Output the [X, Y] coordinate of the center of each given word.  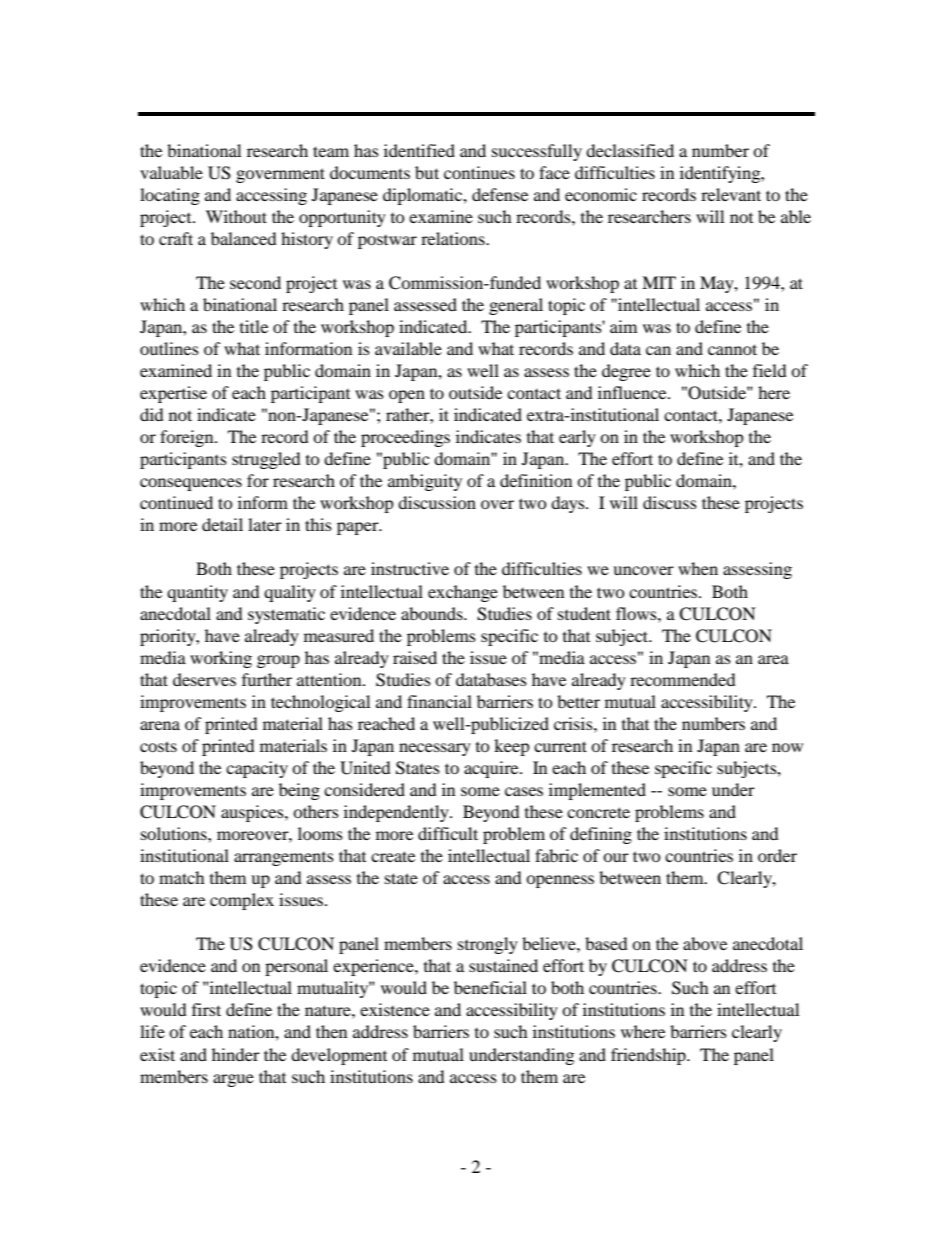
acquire [492, 769]
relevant [731, 194]
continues [479, 172]
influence [633, 392]
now [787, 747]
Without [236, 216]
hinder [236, 1054]
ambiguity [425, 482]
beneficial [490, 987]
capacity [257, 769]
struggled [266, 460]
